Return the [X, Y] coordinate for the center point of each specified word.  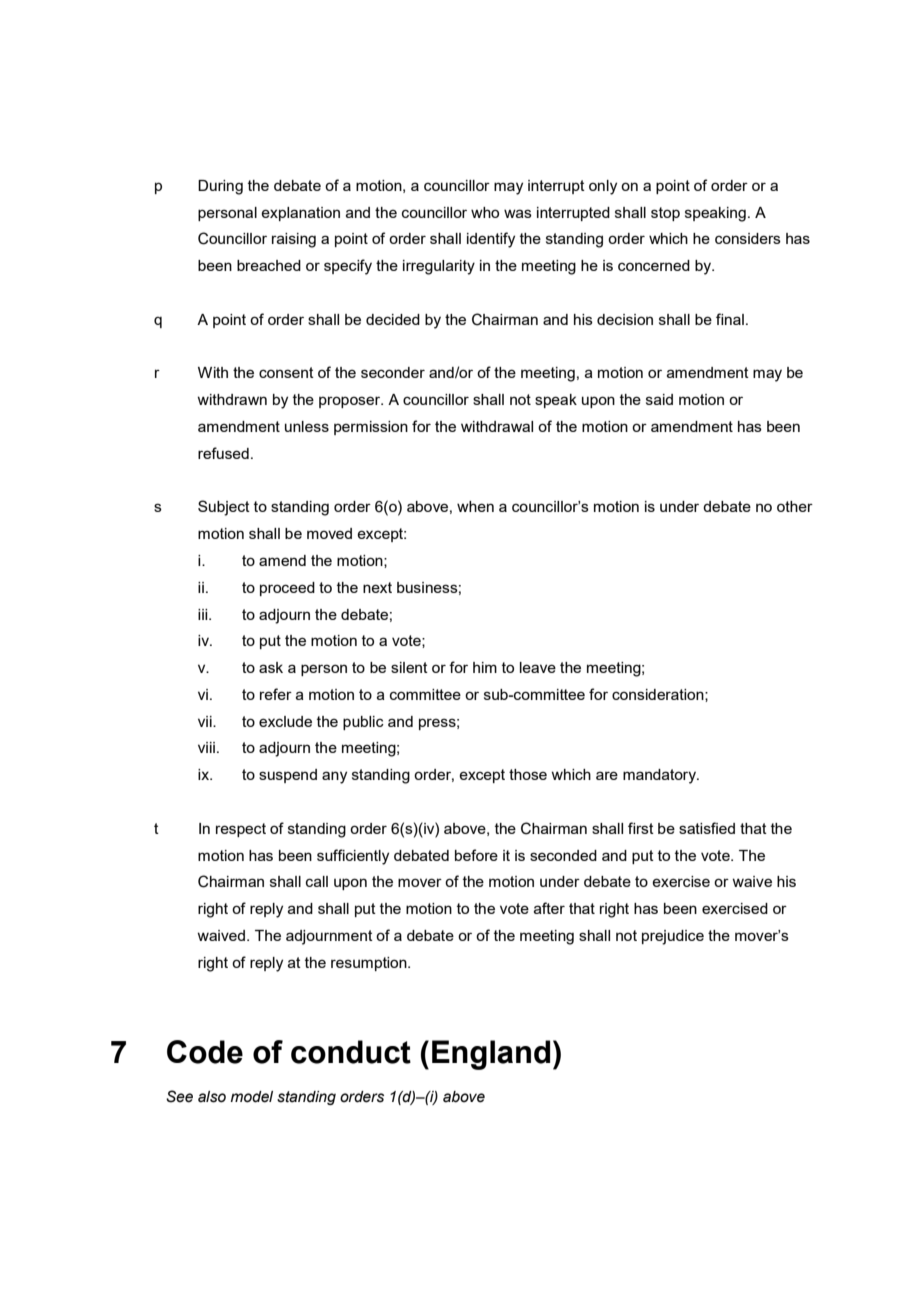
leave [538, 667]
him [485, 667]
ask [271, 667]
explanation [300, 214]
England [491, 1055]
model [252, 1097]
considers [748, 238]
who [485, 212]
